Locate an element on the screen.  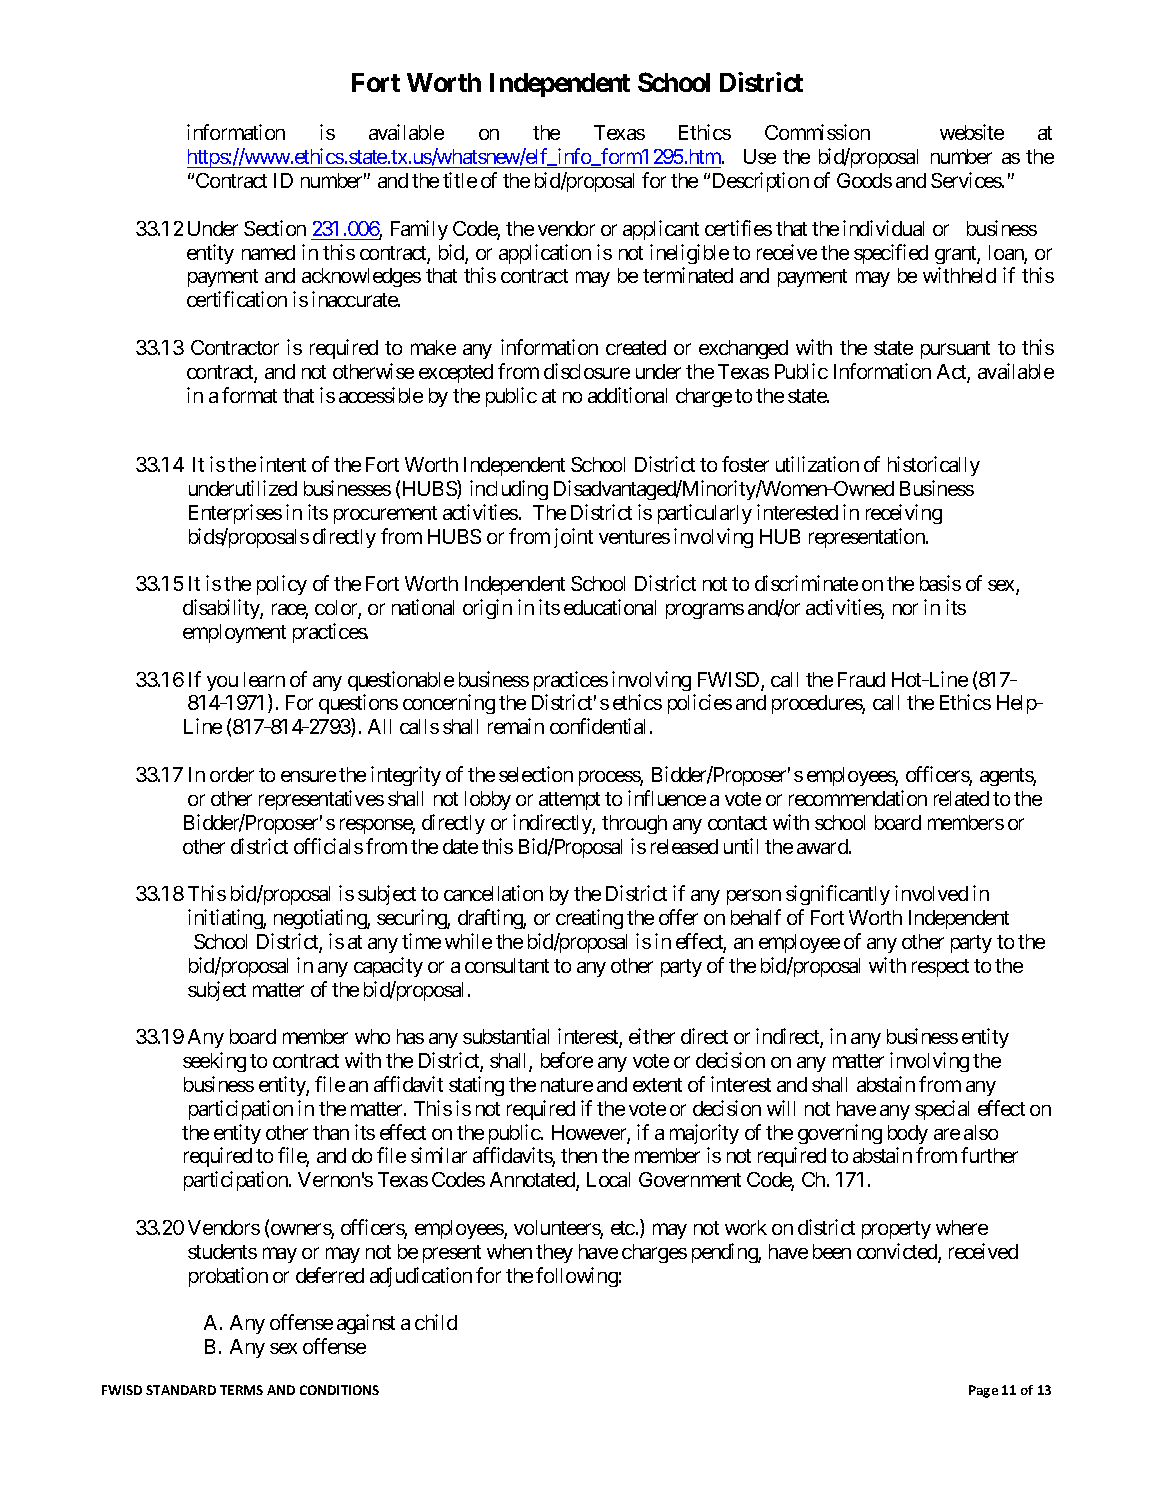
ensure is located at coordinates (308, 776).
